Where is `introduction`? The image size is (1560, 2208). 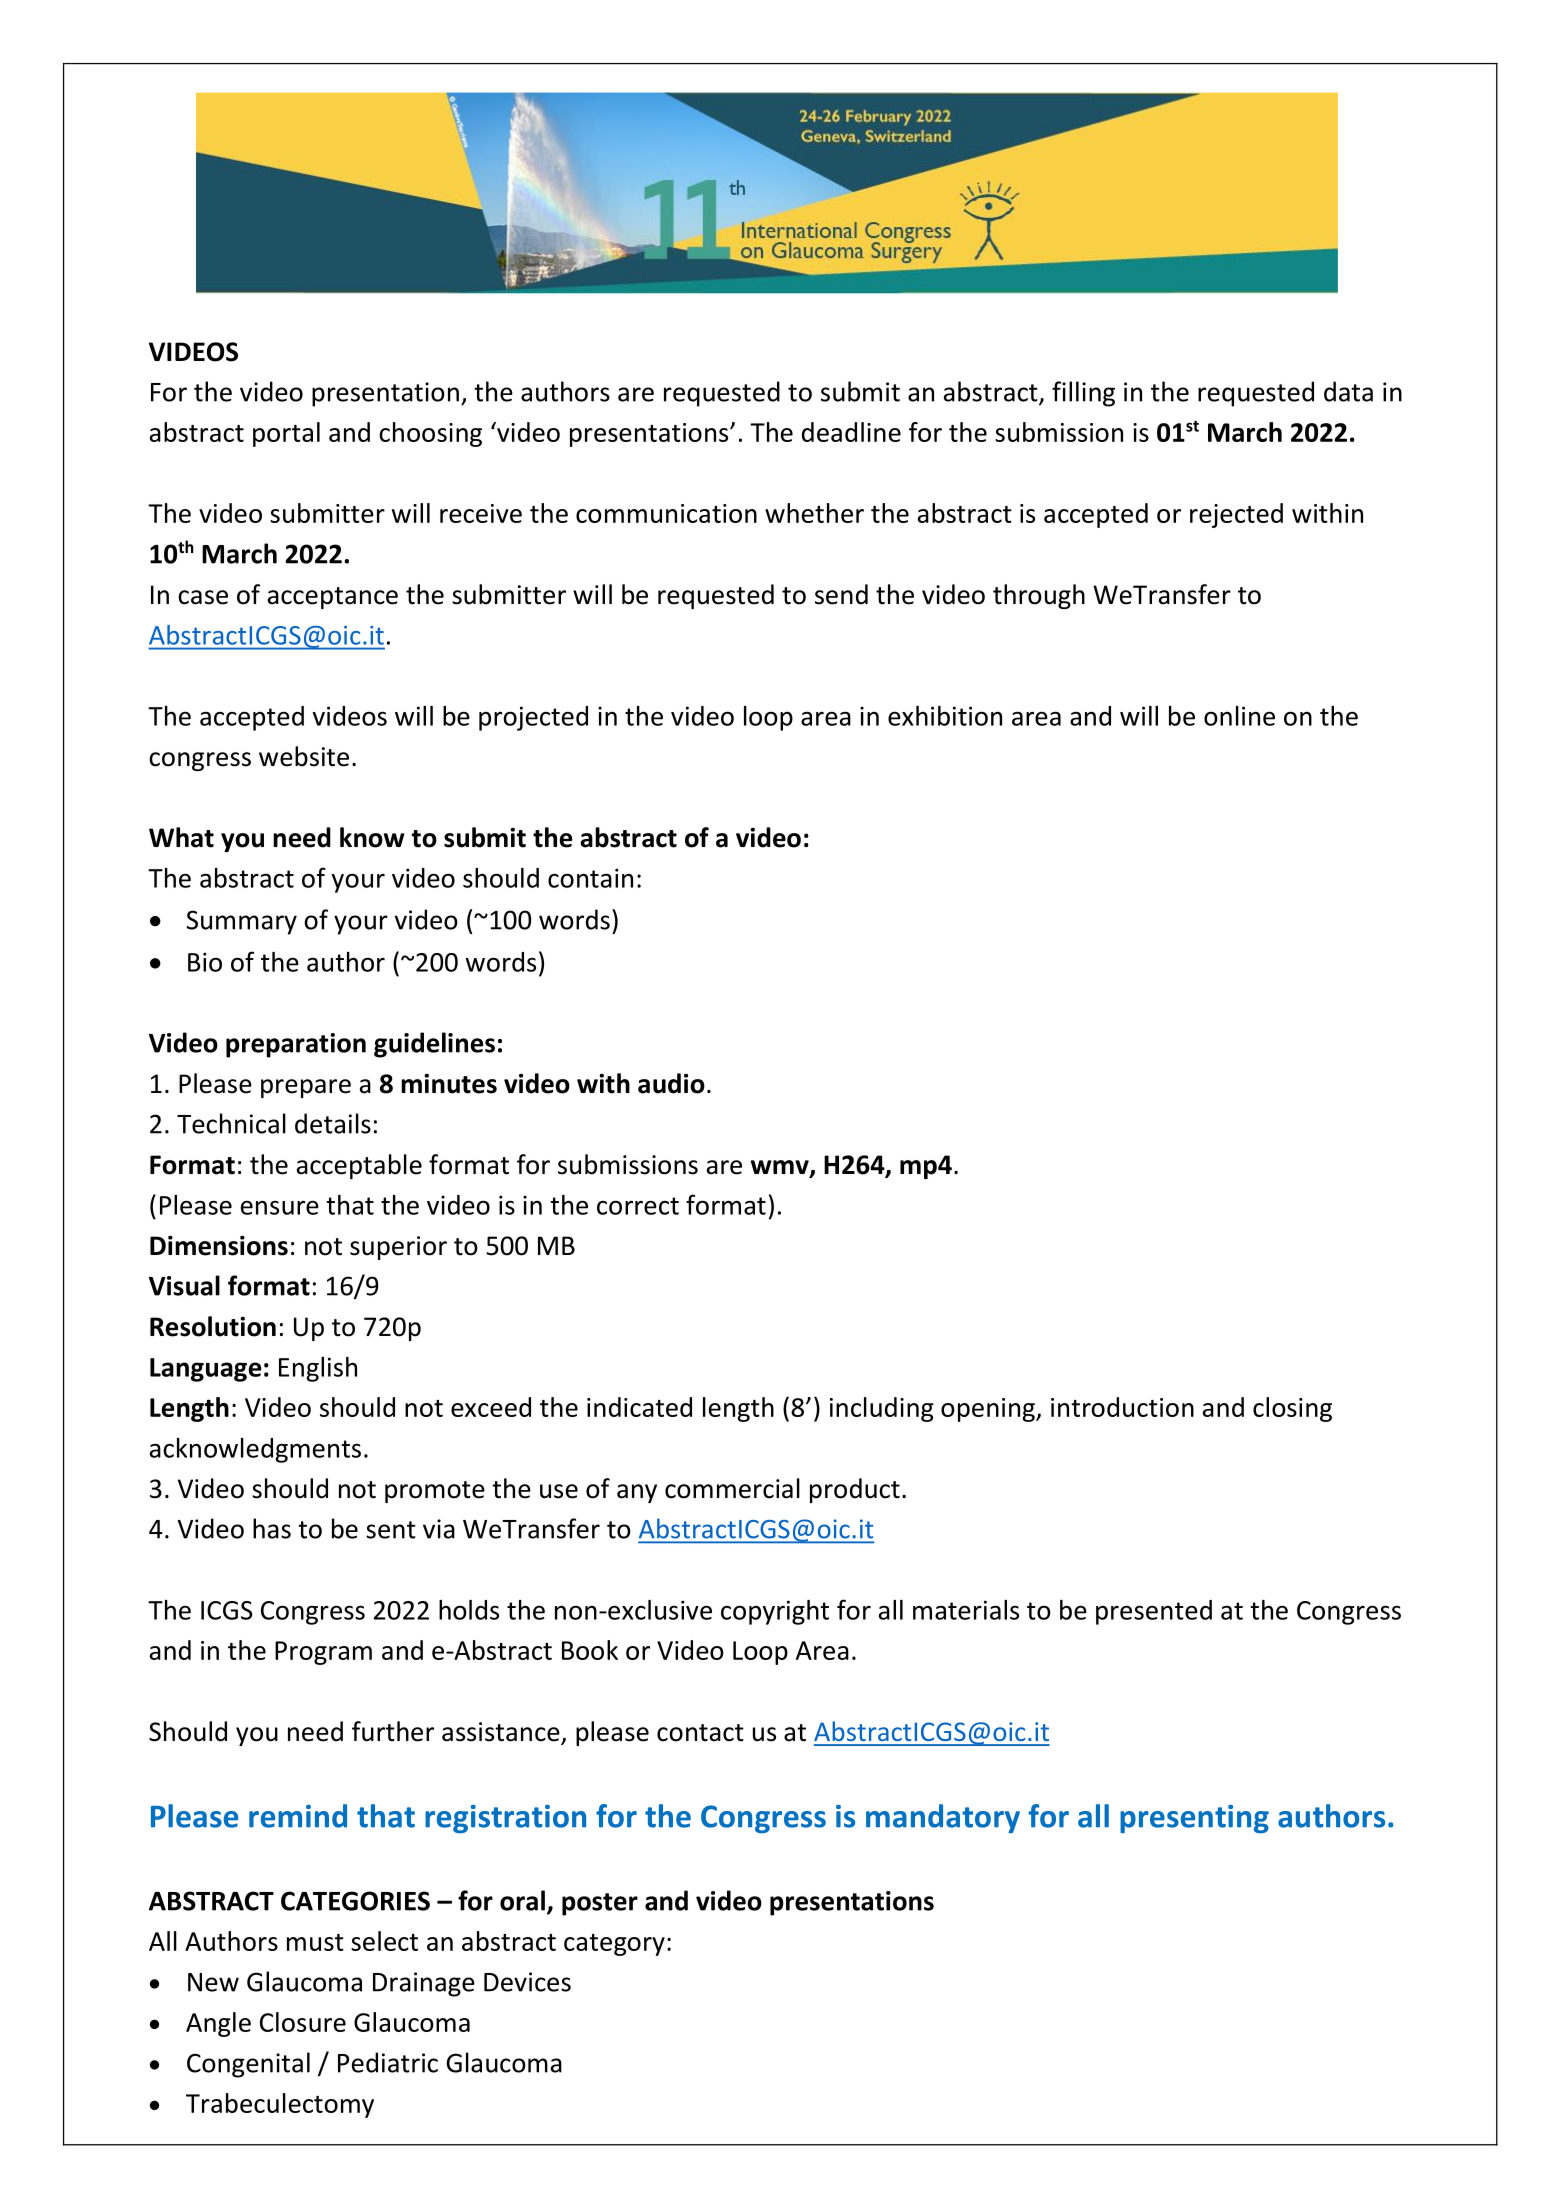 introduction is located at coordinates (1122, 1407).
